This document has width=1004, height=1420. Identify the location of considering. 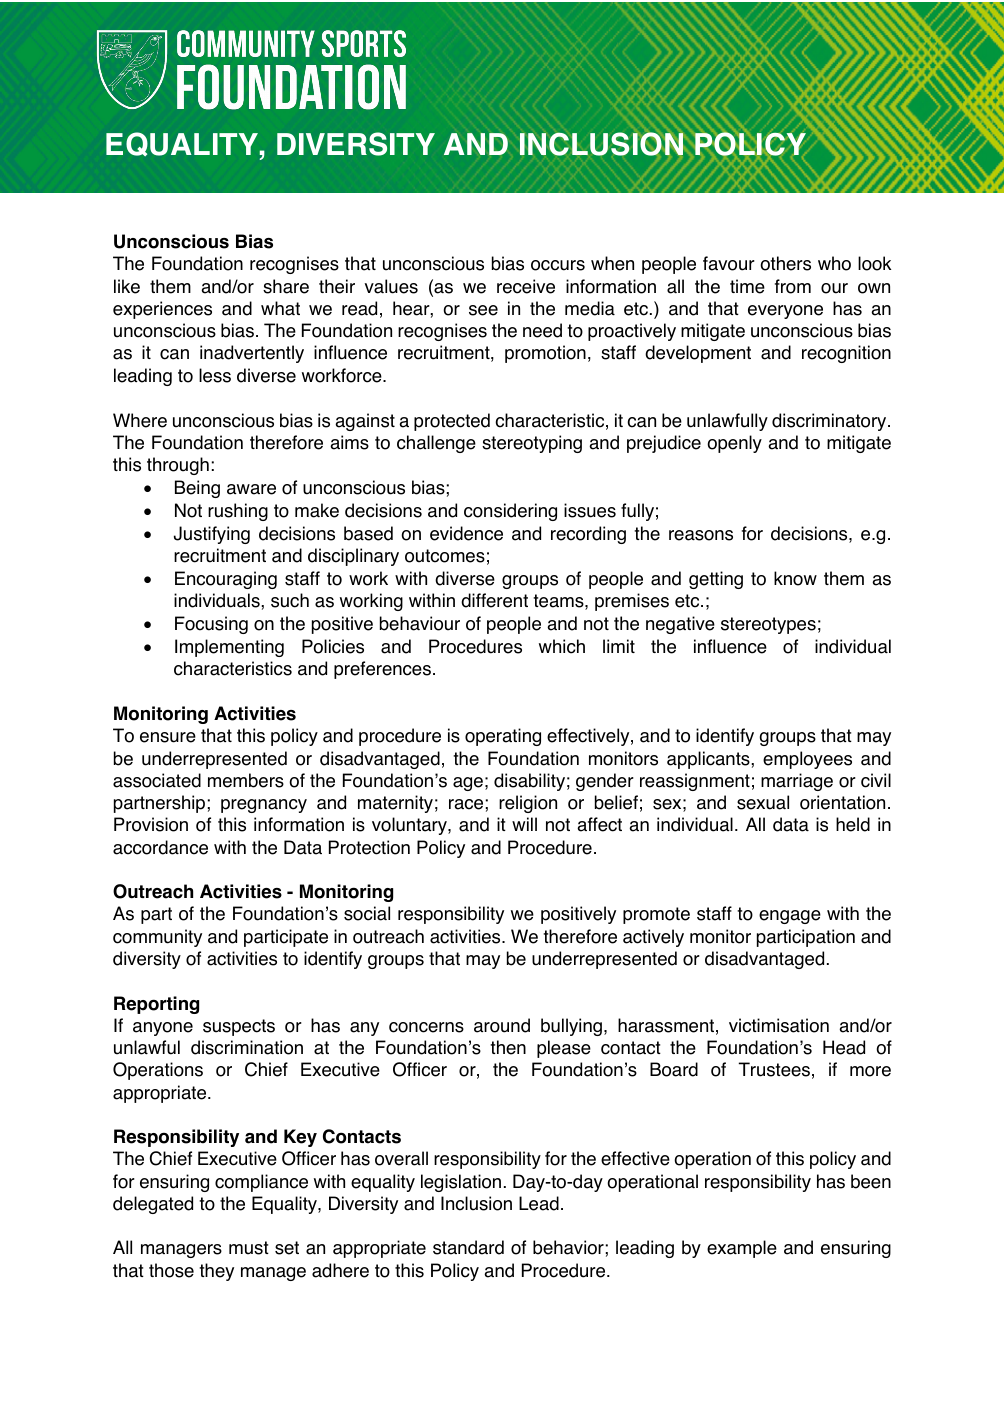
(510, 512).
